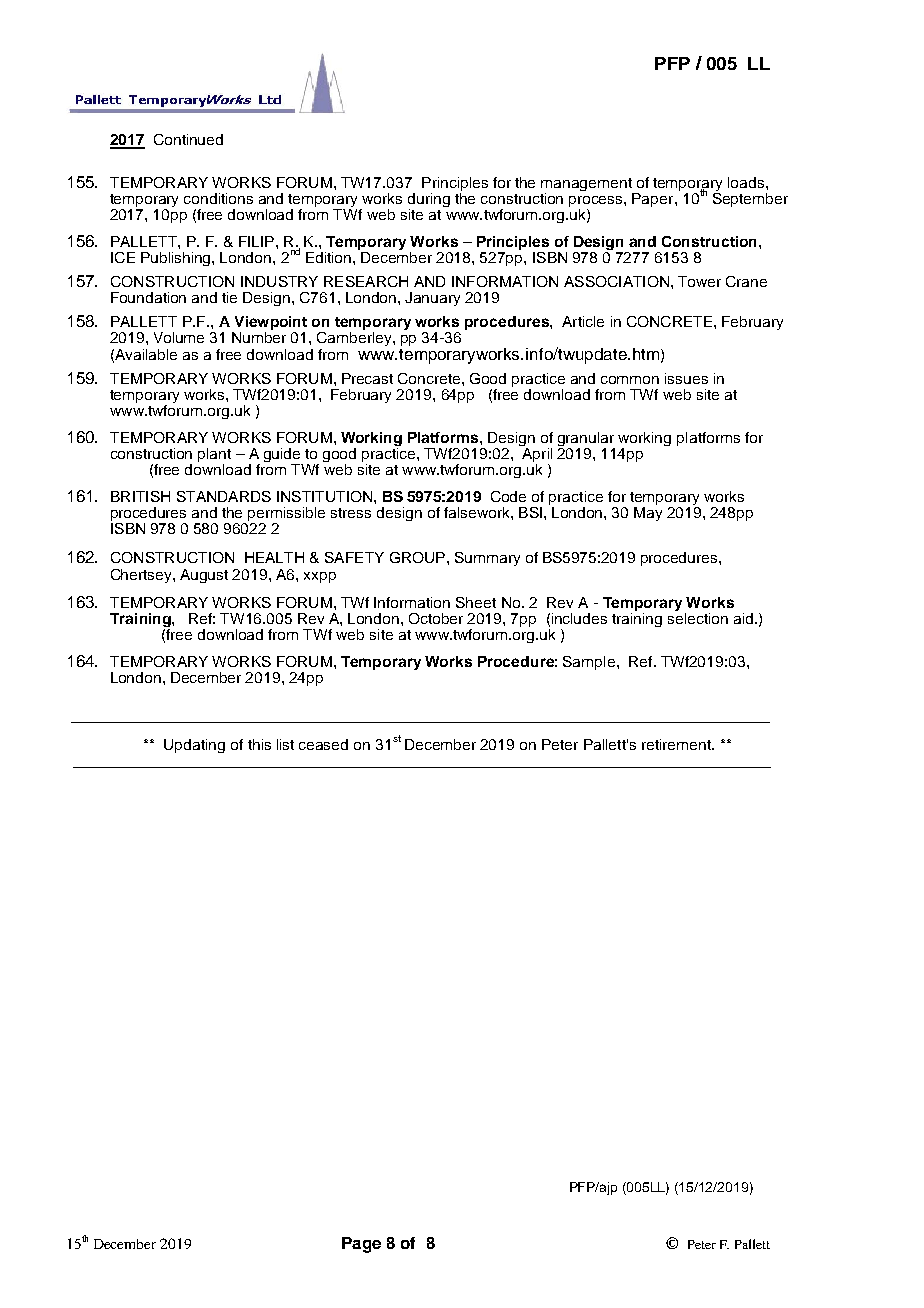 The height and width of the screenshot is (1308, 924). Describe the element at coordinates (429, 201) in the screenshot. I see `during` at that location.
